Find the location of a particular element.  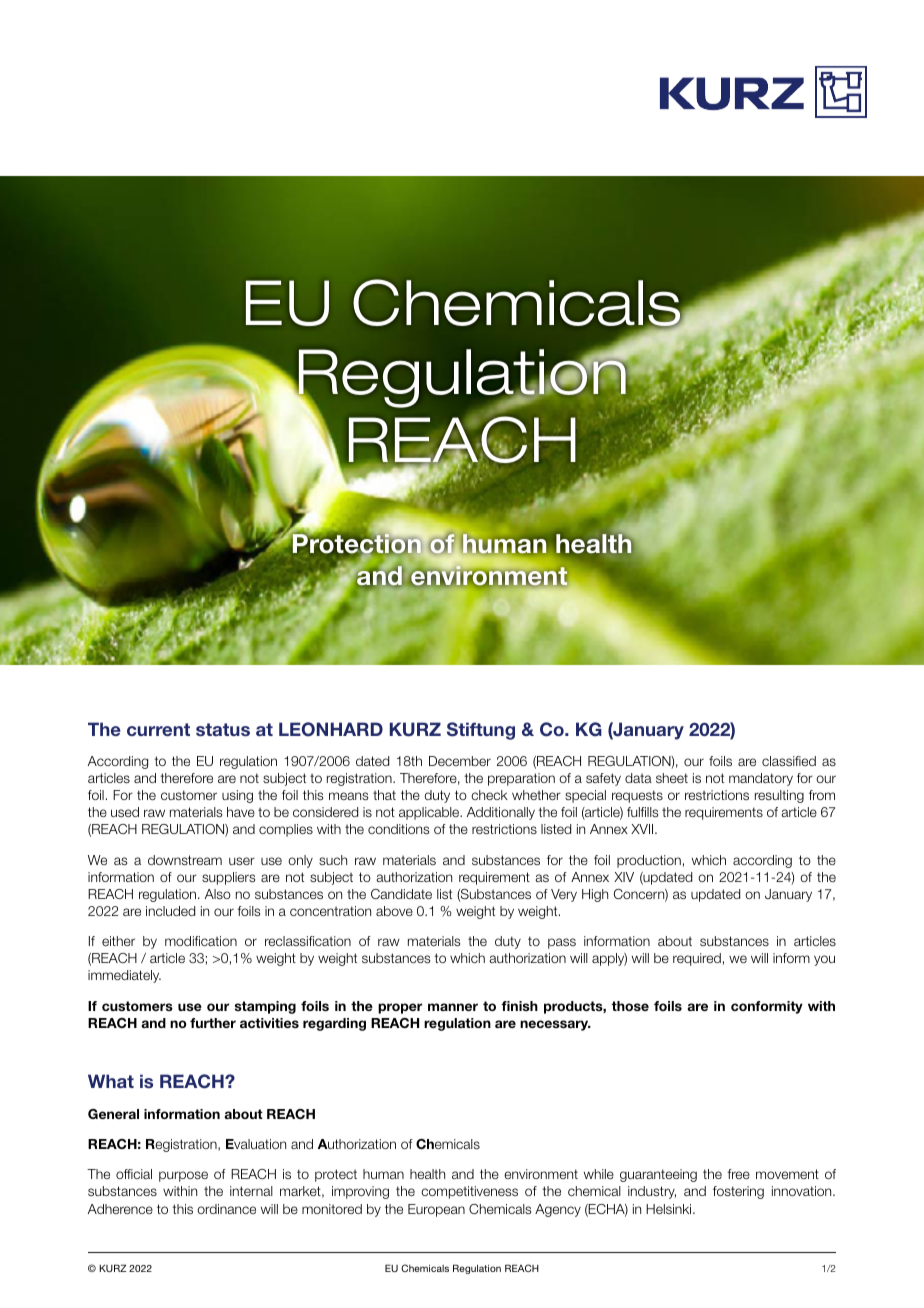

fostering is located at coordinates (738, 1192).
